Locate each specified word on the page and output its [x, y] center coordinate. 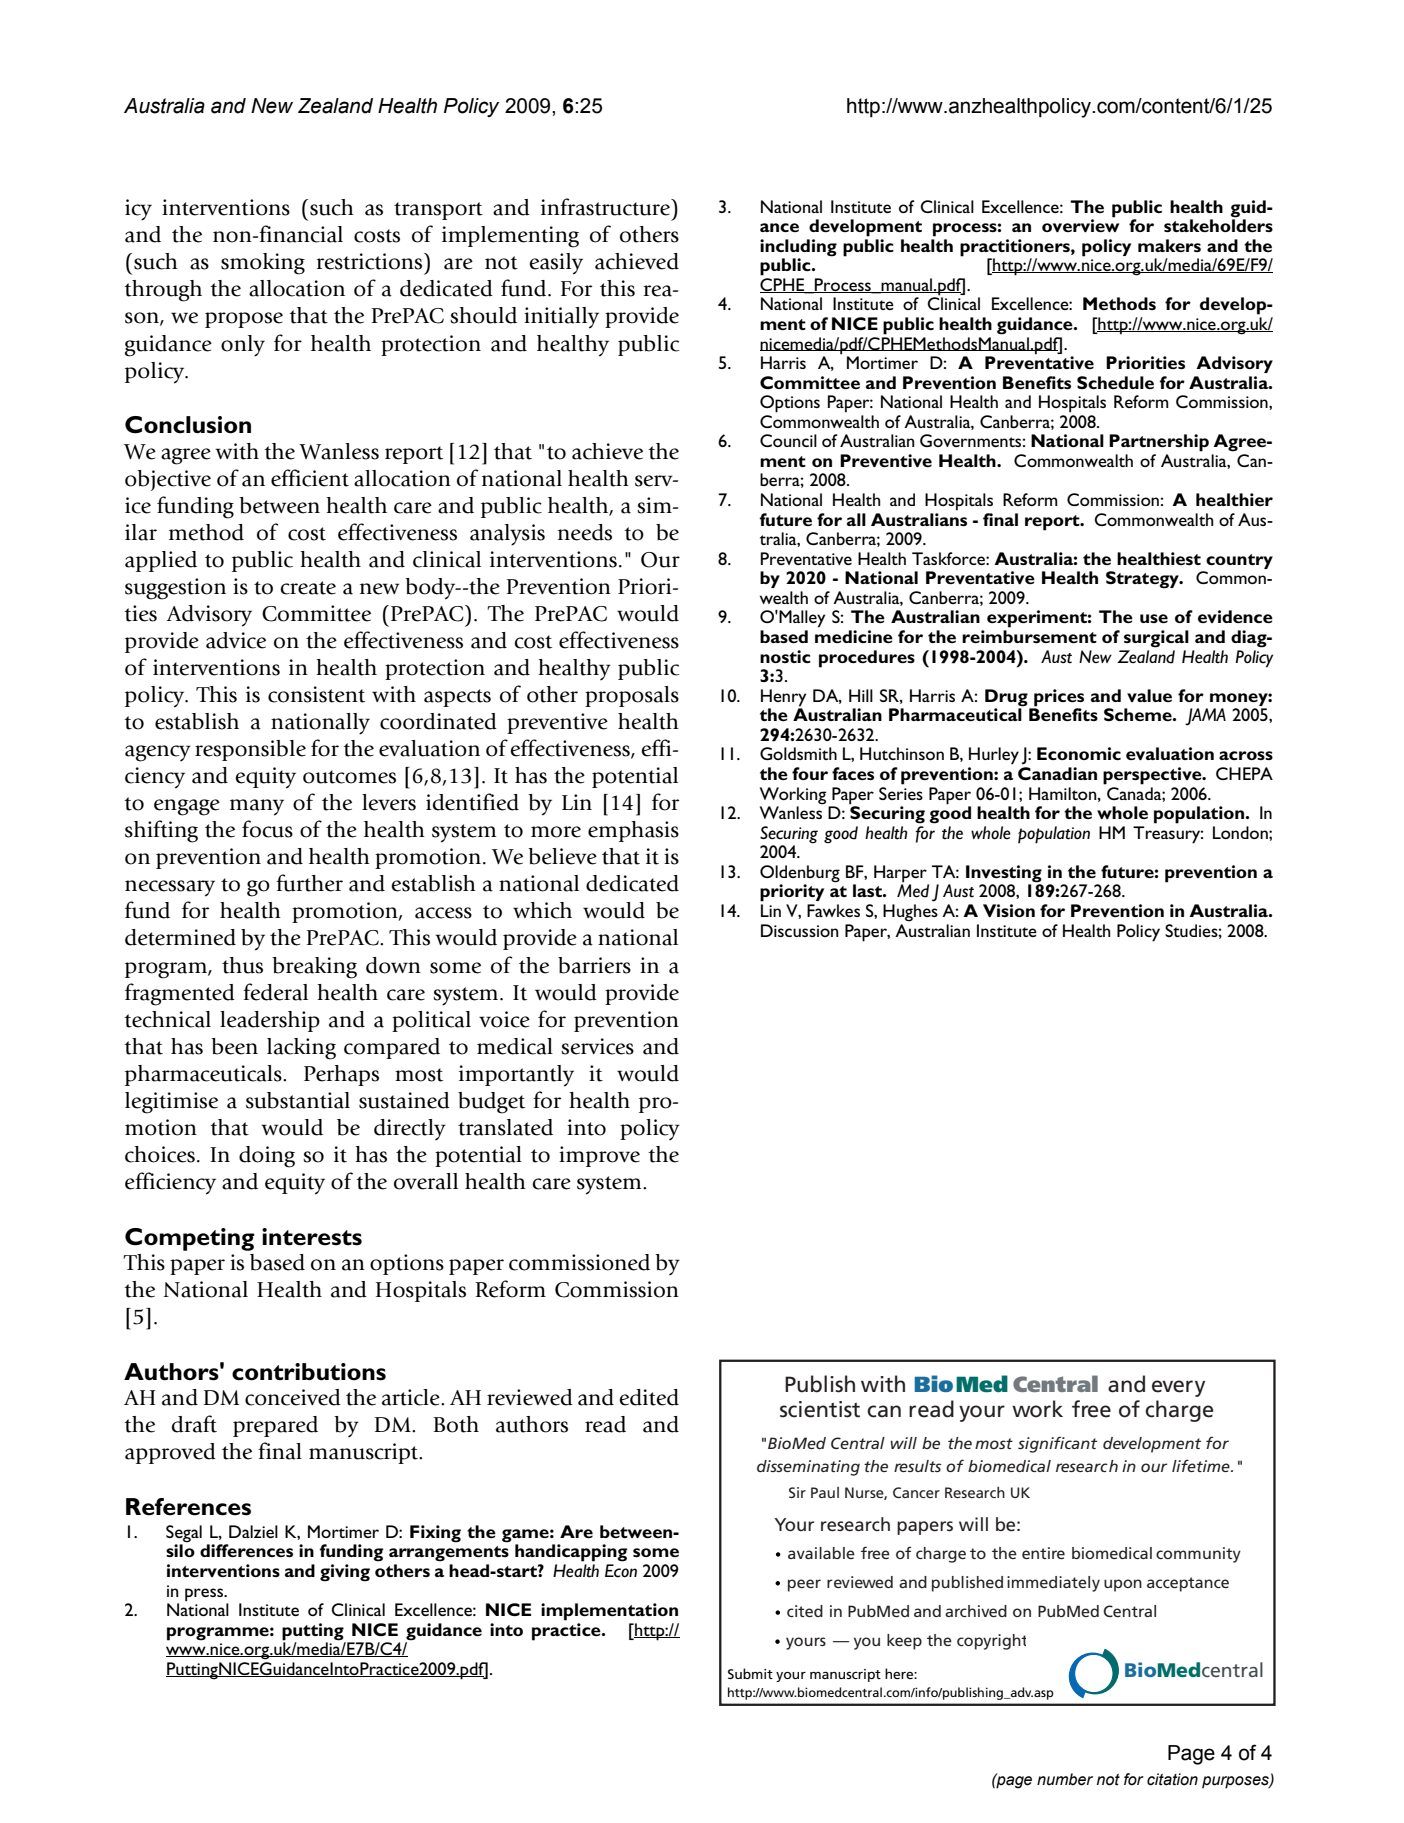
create [308, 588]
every [1178, 1388]
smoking [263, 264]
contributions [309, 1372]
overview [1080, 224]
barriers [594, 965]
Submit [750, 1673]
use [1154, 618]
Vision [1009, 910]
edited [649, 1397]
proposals [632, 696]
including [798, 248]
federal [275, 992]
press [205, 1595]
